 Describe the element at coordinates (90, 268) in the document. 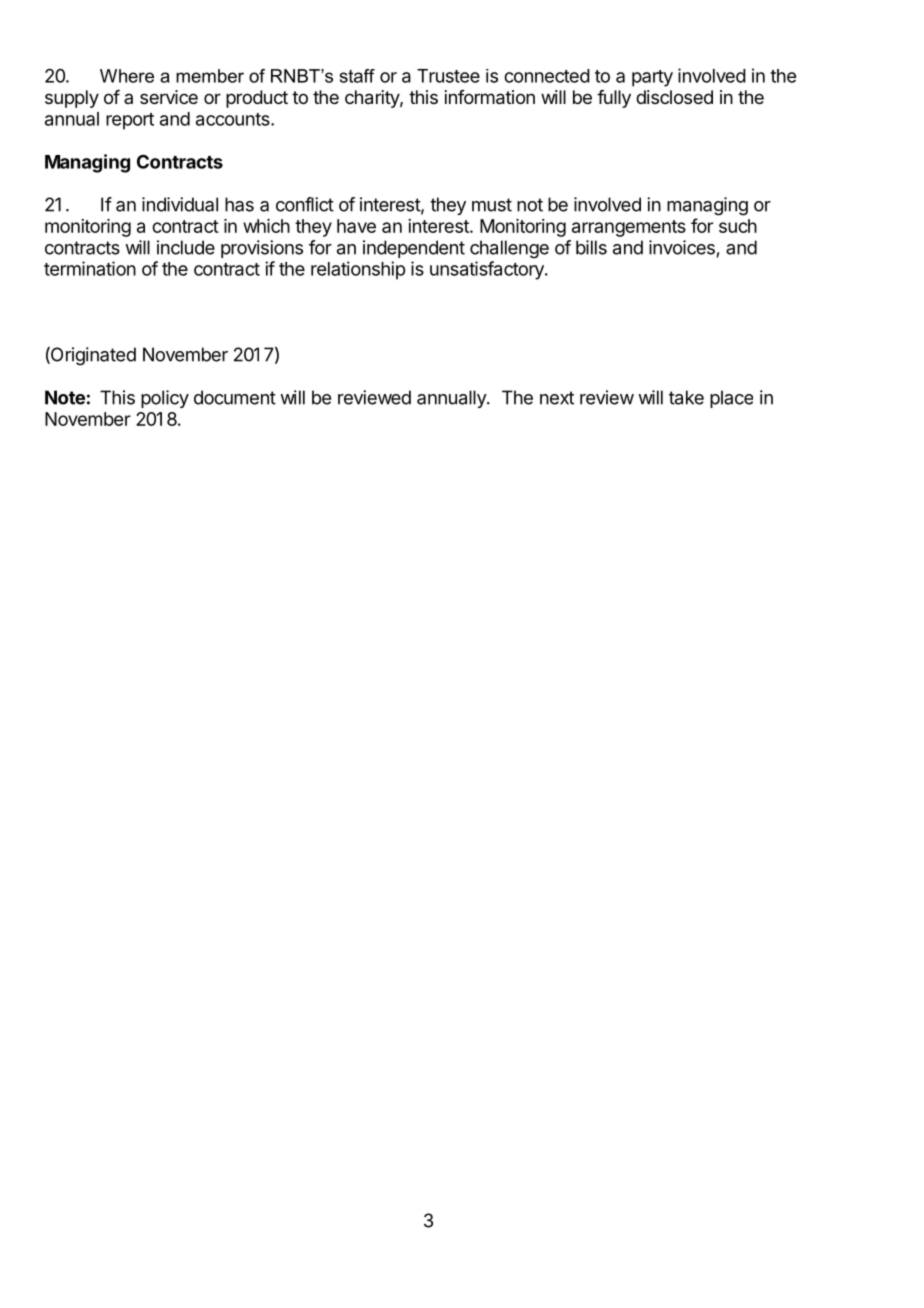

I see `termination` at that location.
